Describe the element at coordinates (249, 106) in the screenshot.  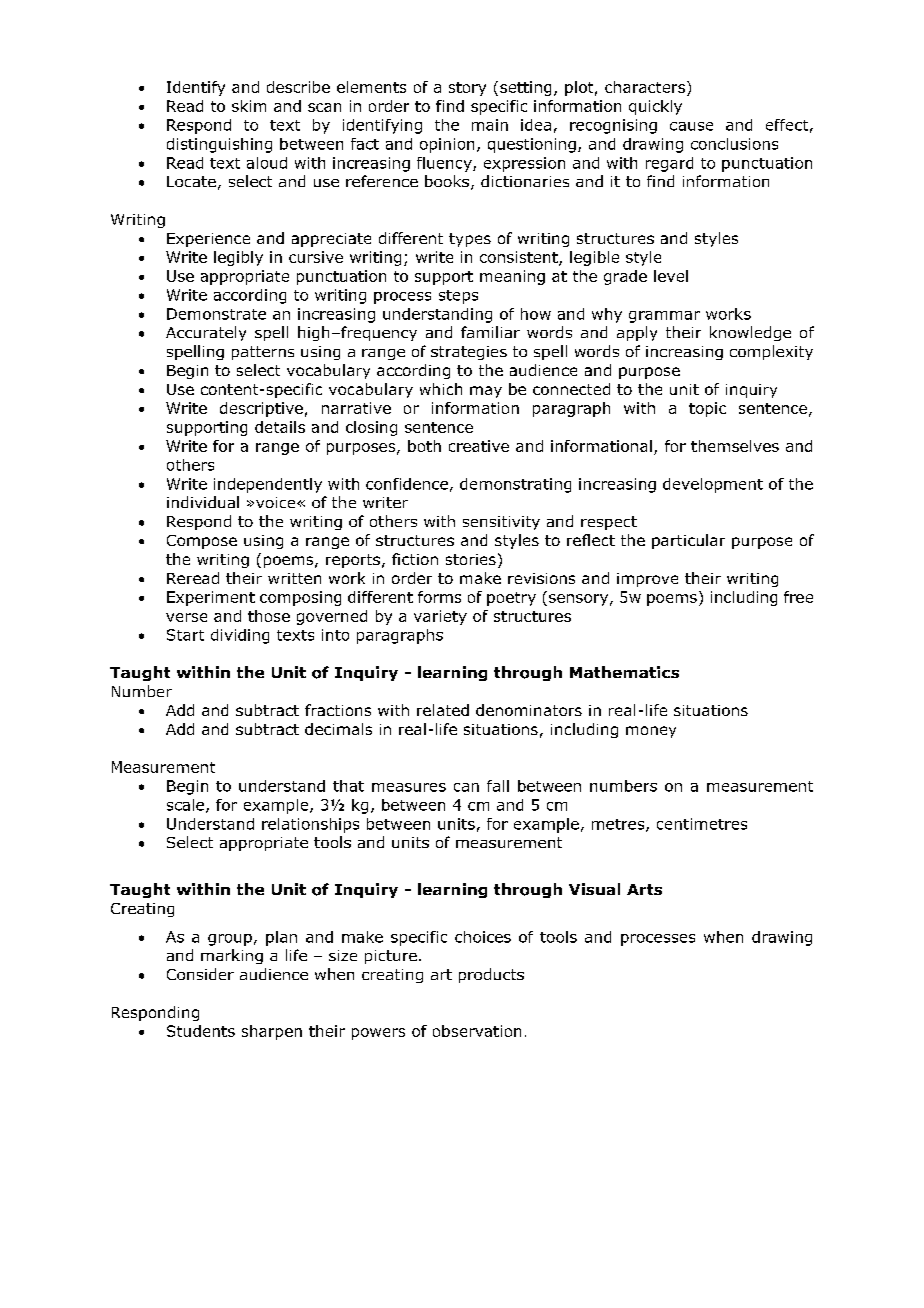
I see `skim` at that location.
